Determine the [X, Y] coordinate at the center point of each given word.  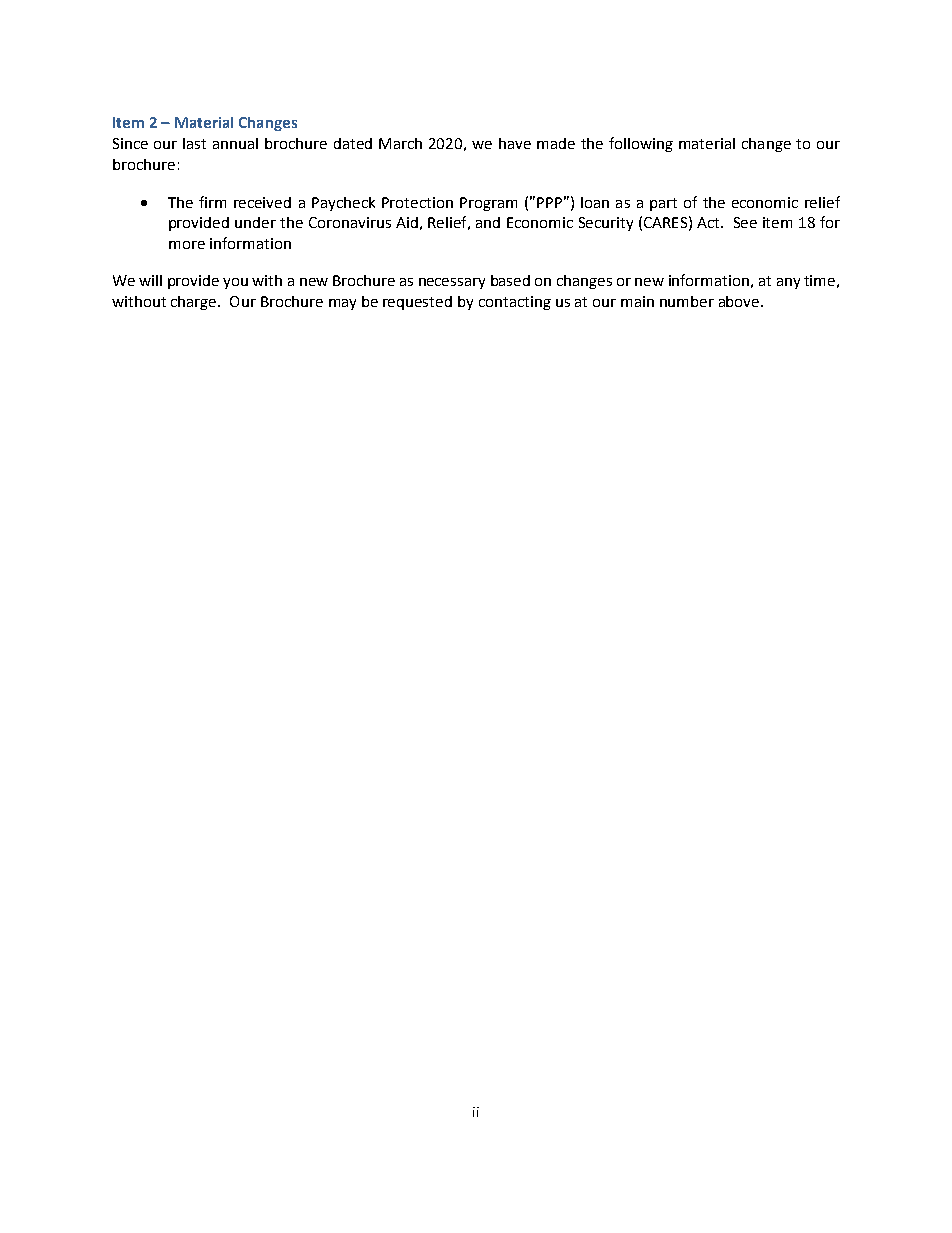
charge [195, 303]
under [255, 222]
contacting [515, 303]
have [515, 143]
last [194, 143]
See [745, 222]
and [488, 222]
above [740, 301]
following [641, 144]
